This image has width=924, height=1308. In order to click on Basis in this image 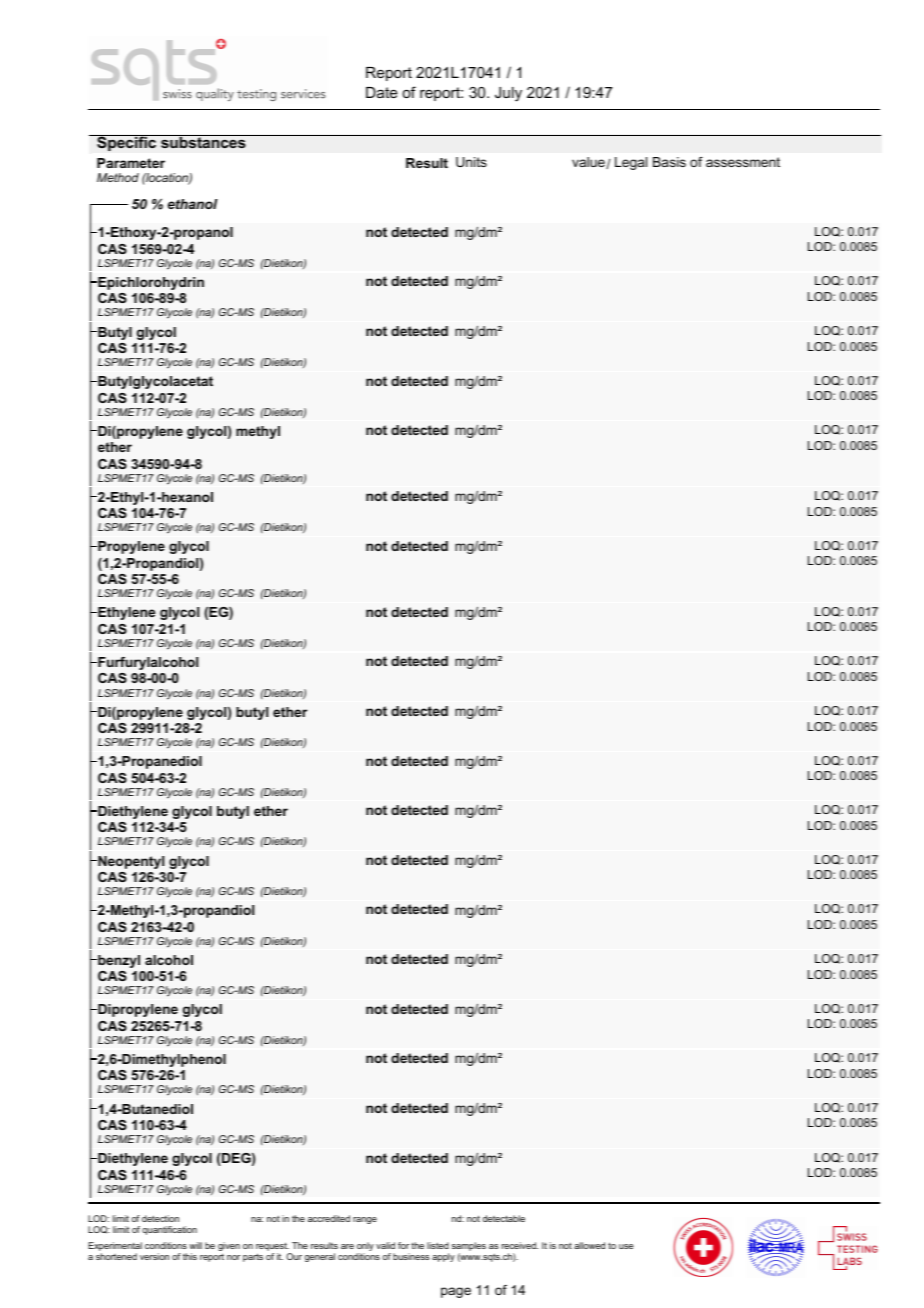, I will do `click(669, 162)`.
